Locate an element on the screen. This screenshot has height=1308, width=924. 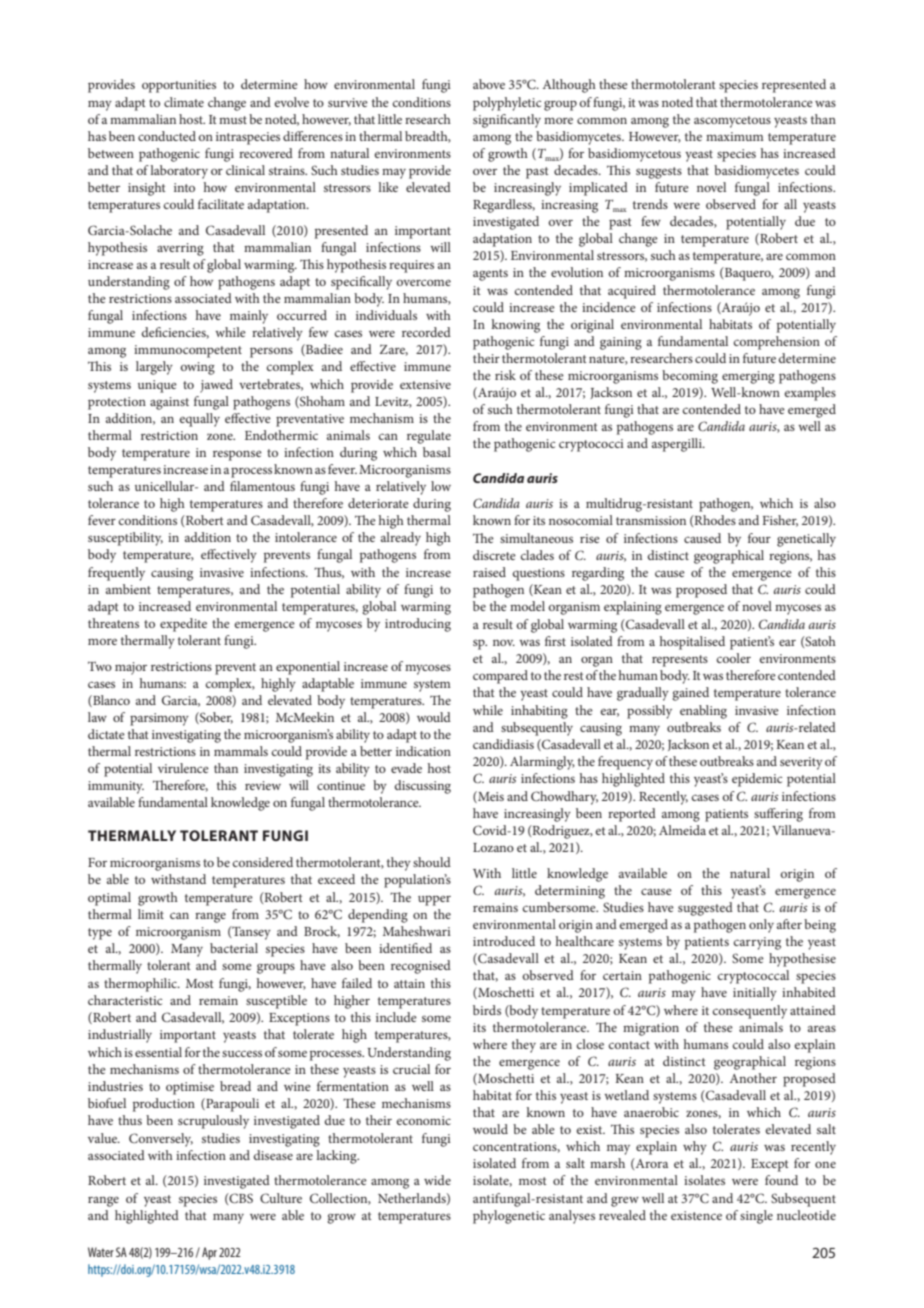
largely is located at coordinates (154, 368).
